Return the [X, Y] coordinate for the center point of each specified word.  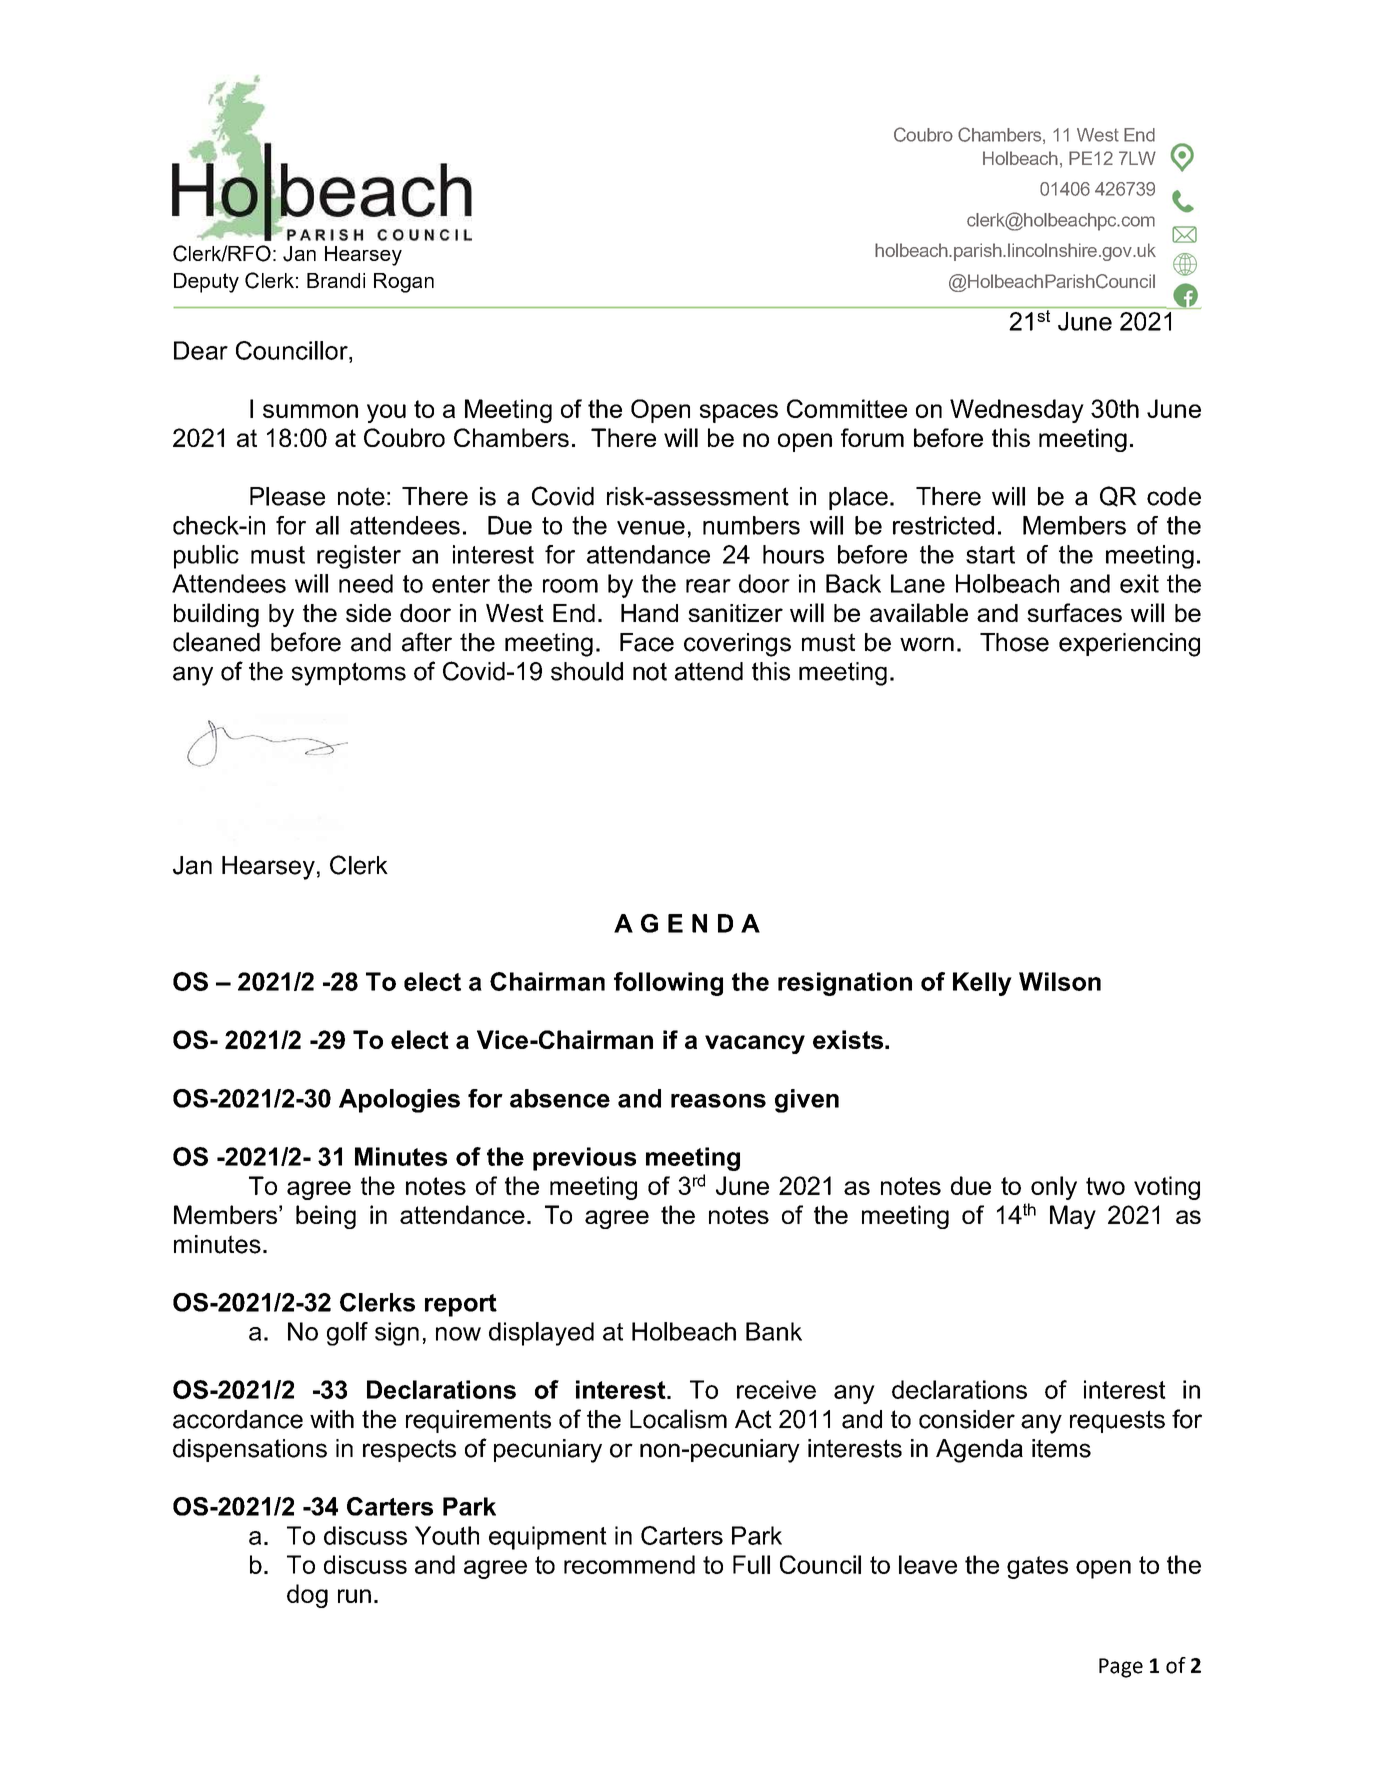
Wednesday [1017, 411]
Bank [774, 1331]
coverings [737, 645]
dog [307, 1596]
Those [1014, 642]
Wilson [1060, 981]
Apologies [399, 1101]
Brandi [336, 280]
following [668, 984]
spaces [739, 413]
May [1073, 1217]
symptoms [349, 674]
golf [347, 1334]
